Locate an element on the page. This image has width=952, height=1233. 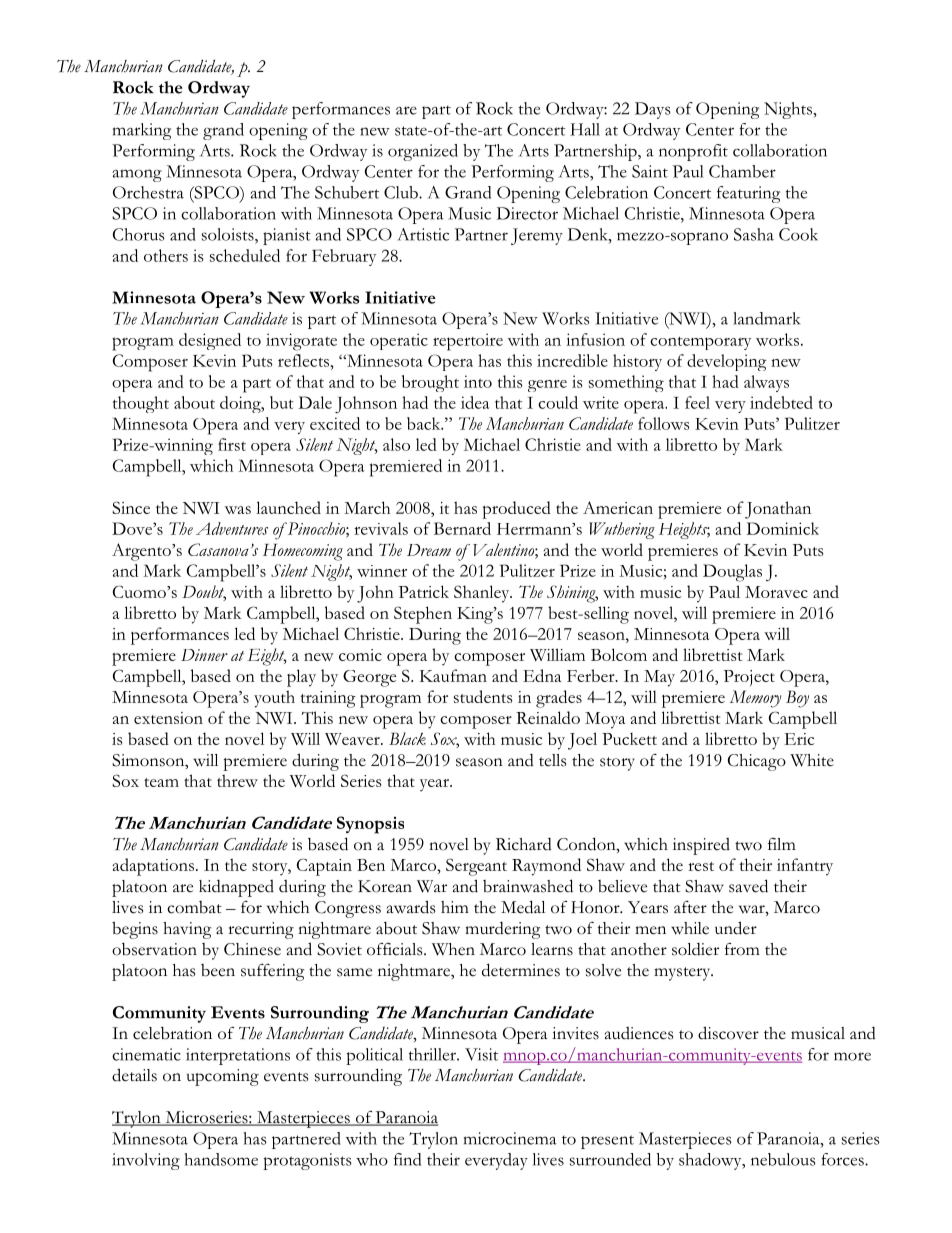
among is located at coordinates (137, 175).
